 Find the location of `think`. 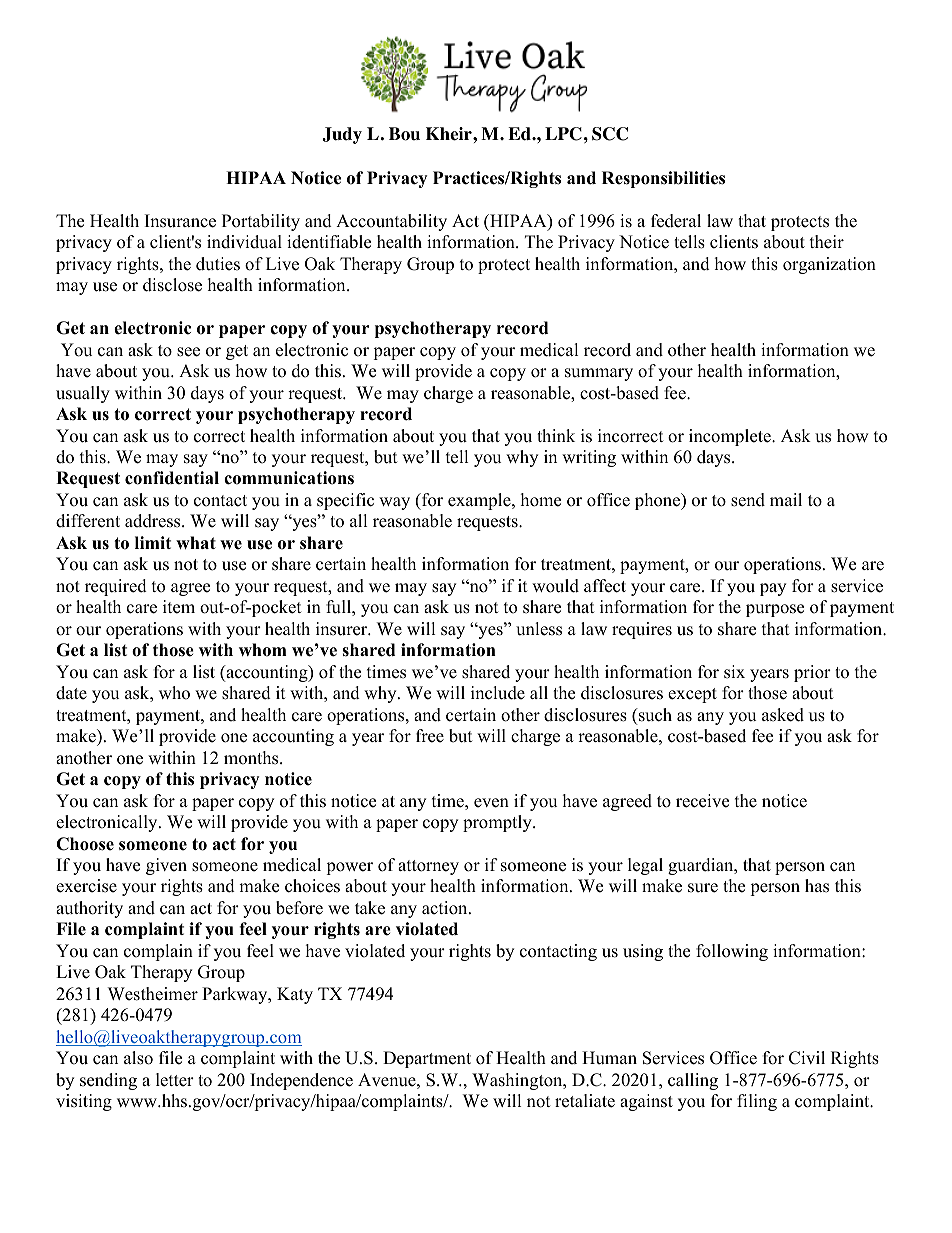

think is located at coordinates (556, 435).
